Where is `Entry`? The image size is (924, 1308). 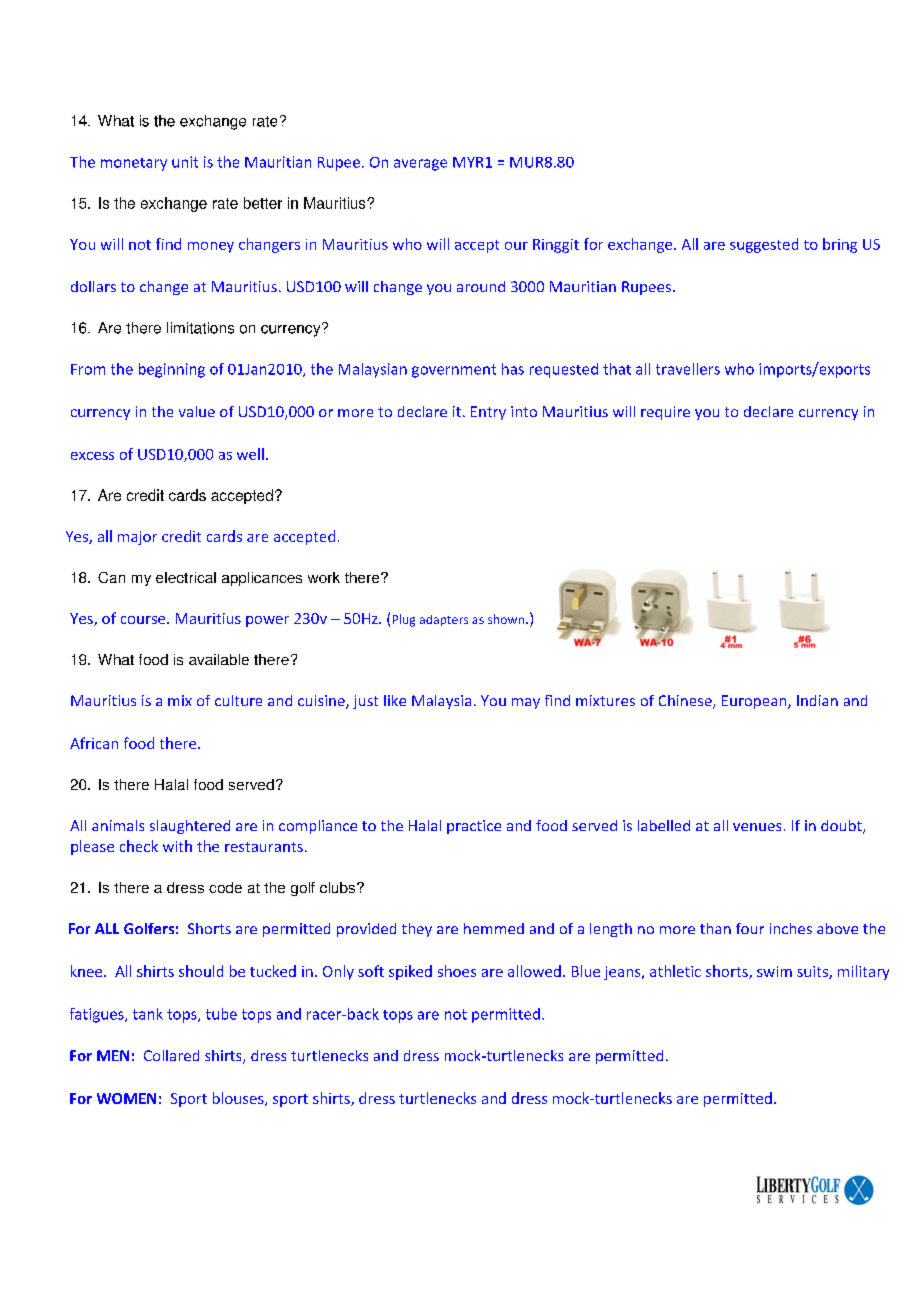 Entry is located at coordinates (488, 413).
